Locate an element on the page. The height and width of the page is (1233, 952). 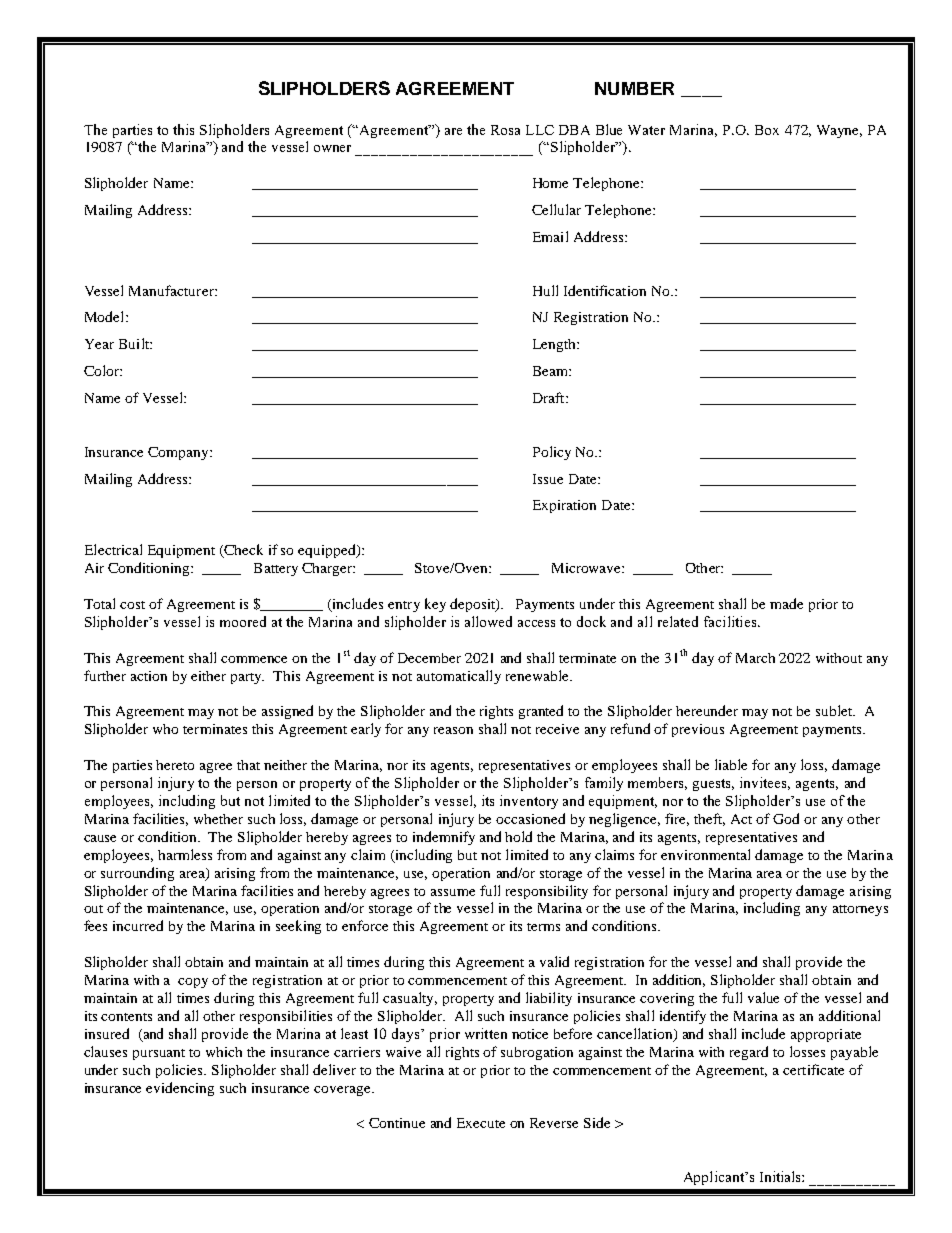
made is located at coordinates (786, 603).
